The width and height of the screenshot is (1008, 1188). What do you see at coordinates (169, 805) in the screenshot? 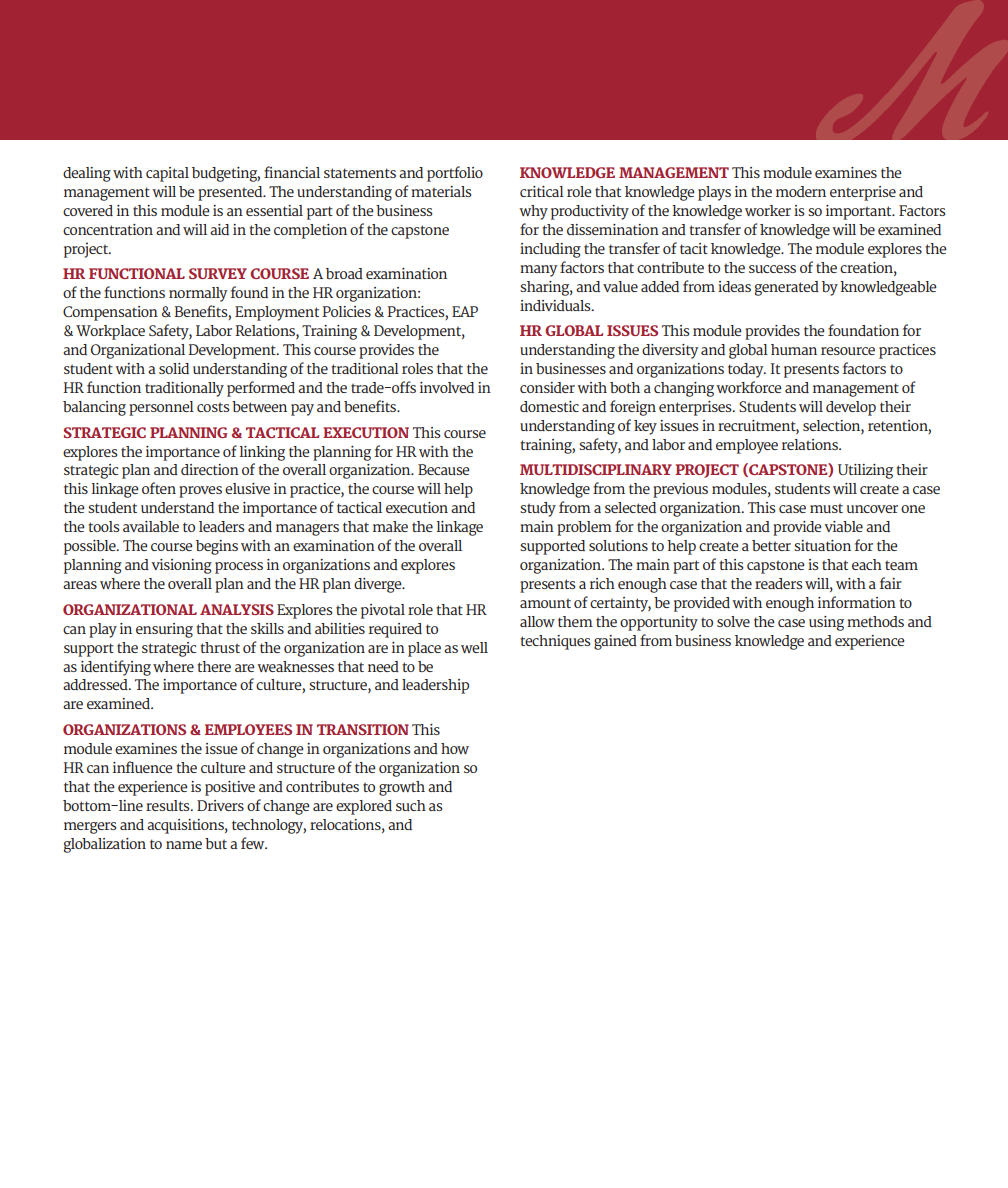
I see `results` at bounding box center [169, 805].
